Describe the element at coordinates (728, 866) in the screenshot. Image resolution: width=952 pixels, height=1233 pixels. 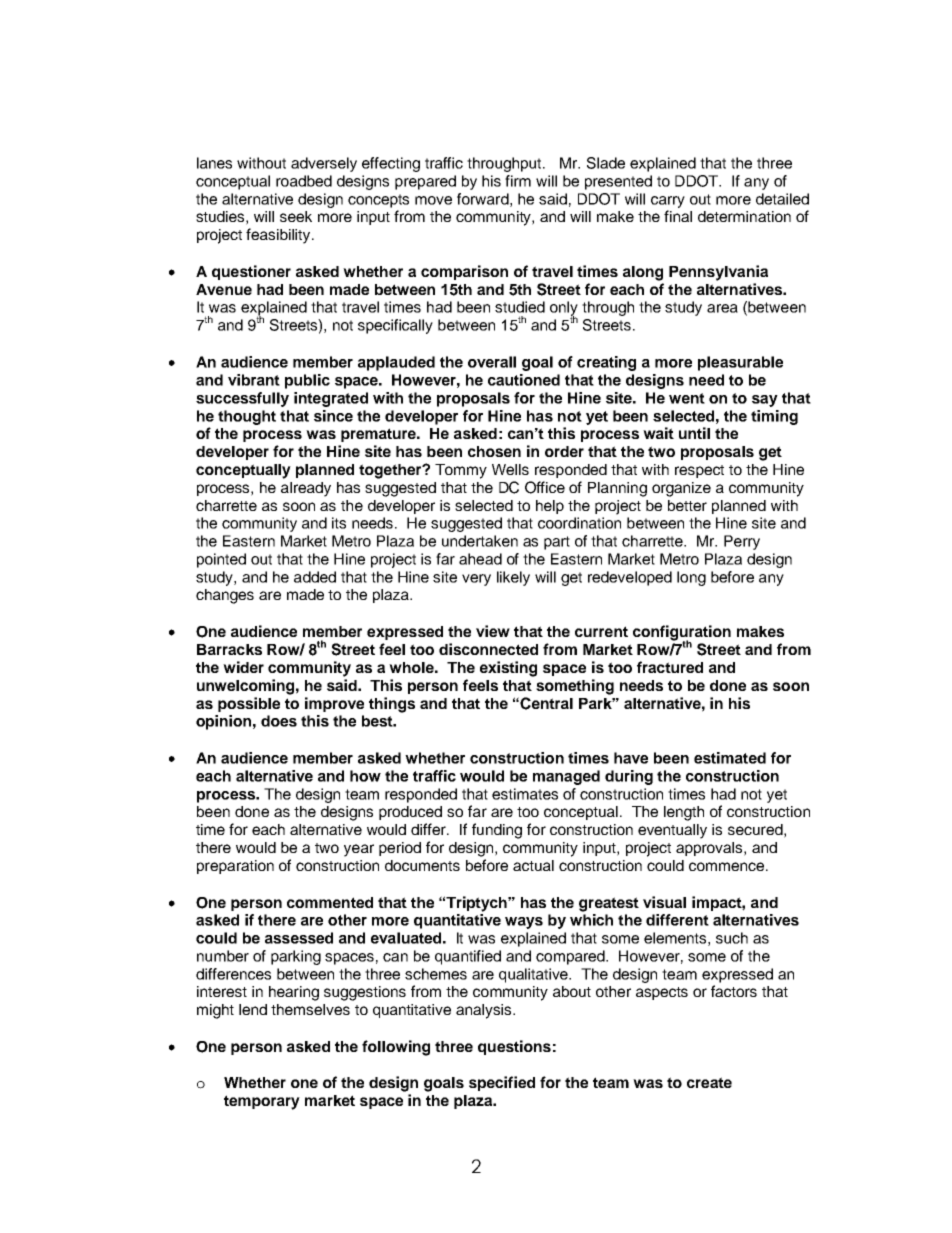
I see `commence` at that location.
